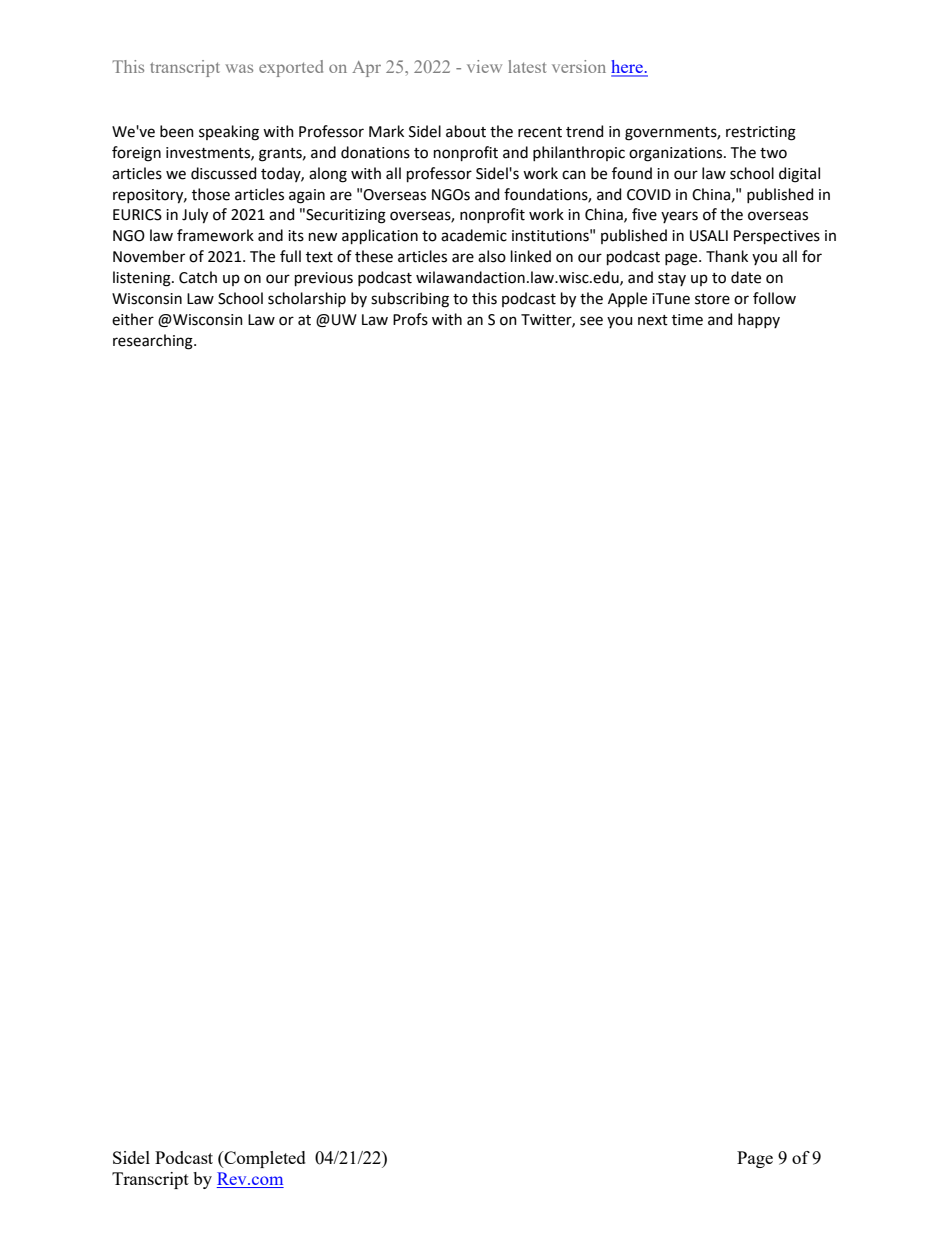  I want to click on store, so click(712, 299).
